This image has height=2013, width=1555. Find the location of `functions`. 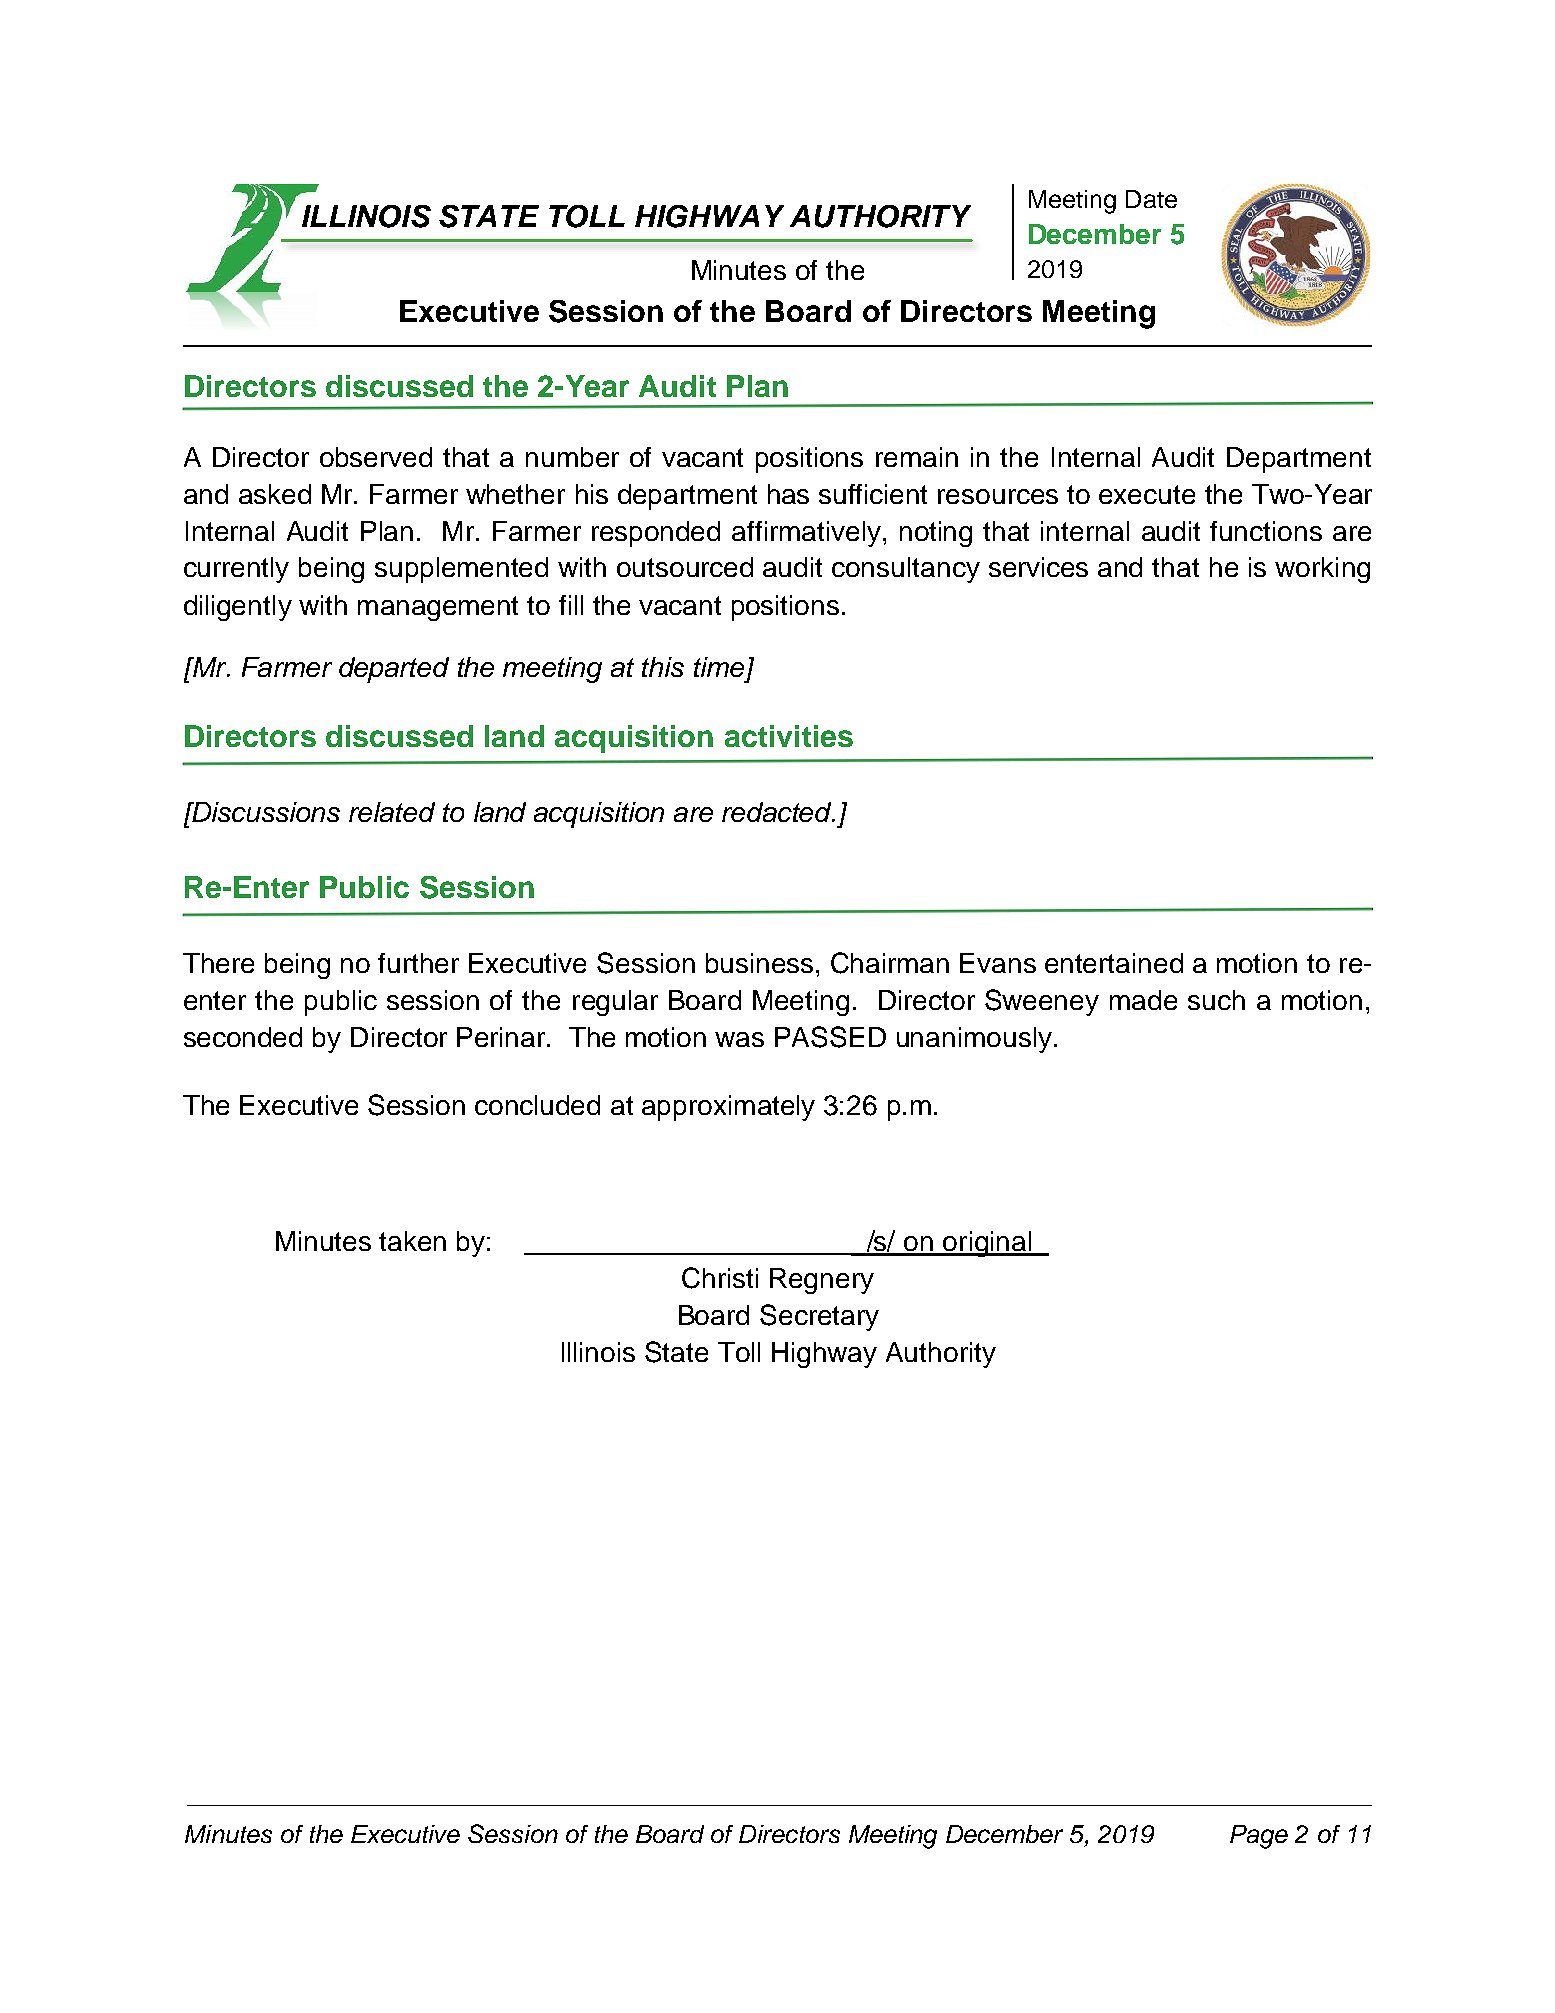

functions is located at coordinates (1266, 531).
